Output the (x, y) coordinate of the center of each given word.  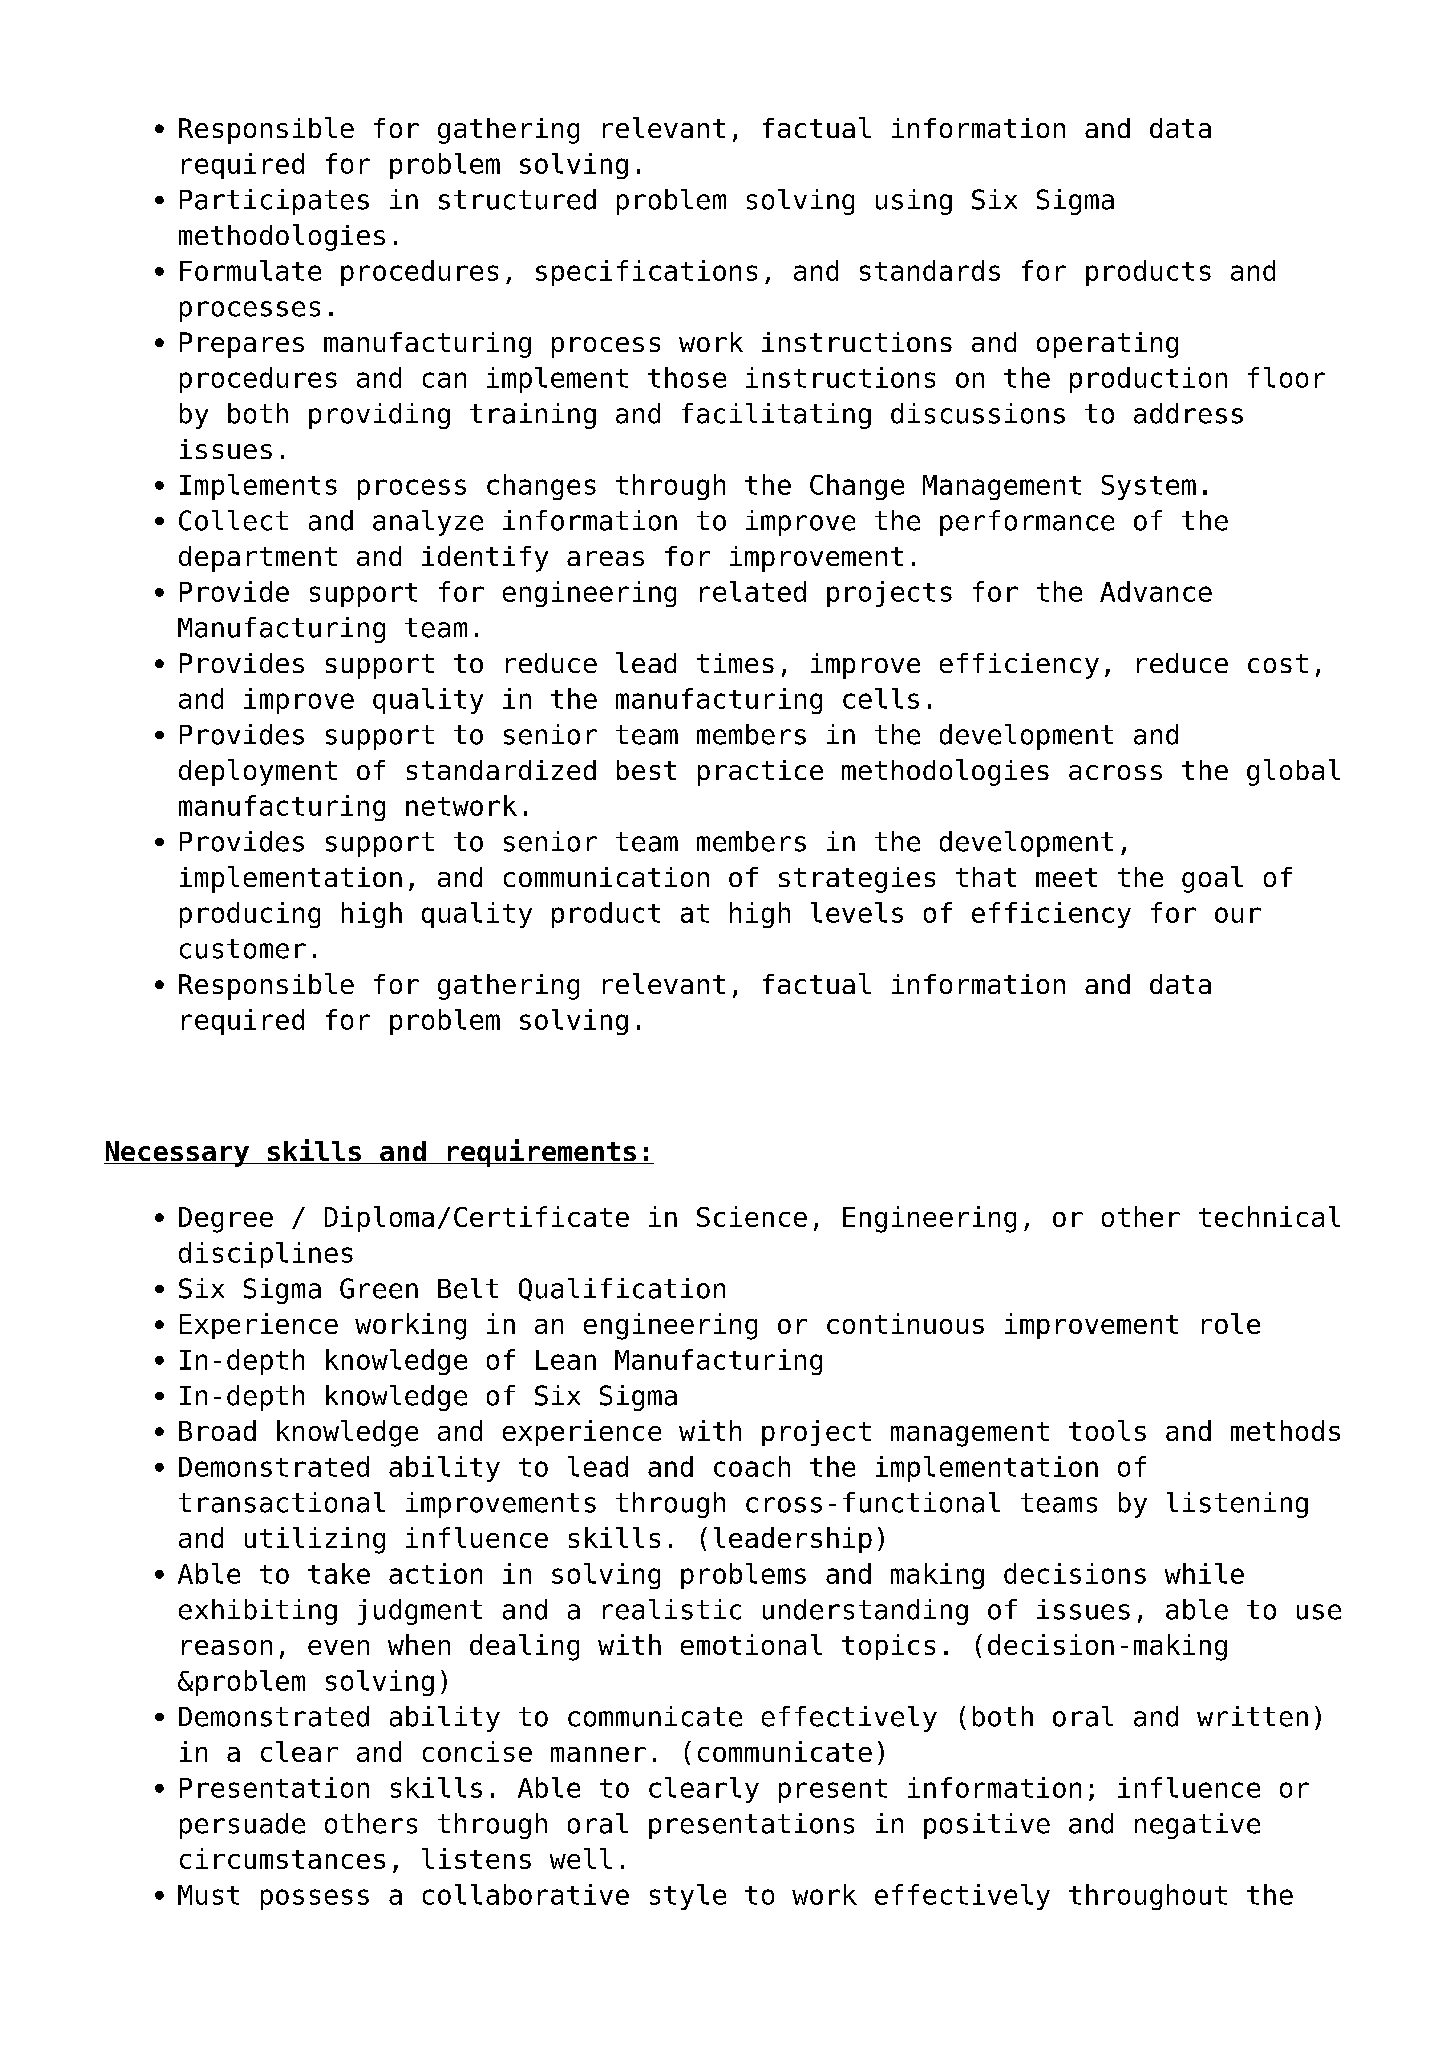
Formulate (250, 270)
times (735, 663)
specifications (646, 273)
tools (1107, 1430)
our (1238, 915)
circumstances (282, 1858)
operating (1107, 345)
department (258, 559)
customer (243, 949)
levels (857, 912)
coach (752, 1466)
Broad (217, 1430)
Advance (1156, 591)
